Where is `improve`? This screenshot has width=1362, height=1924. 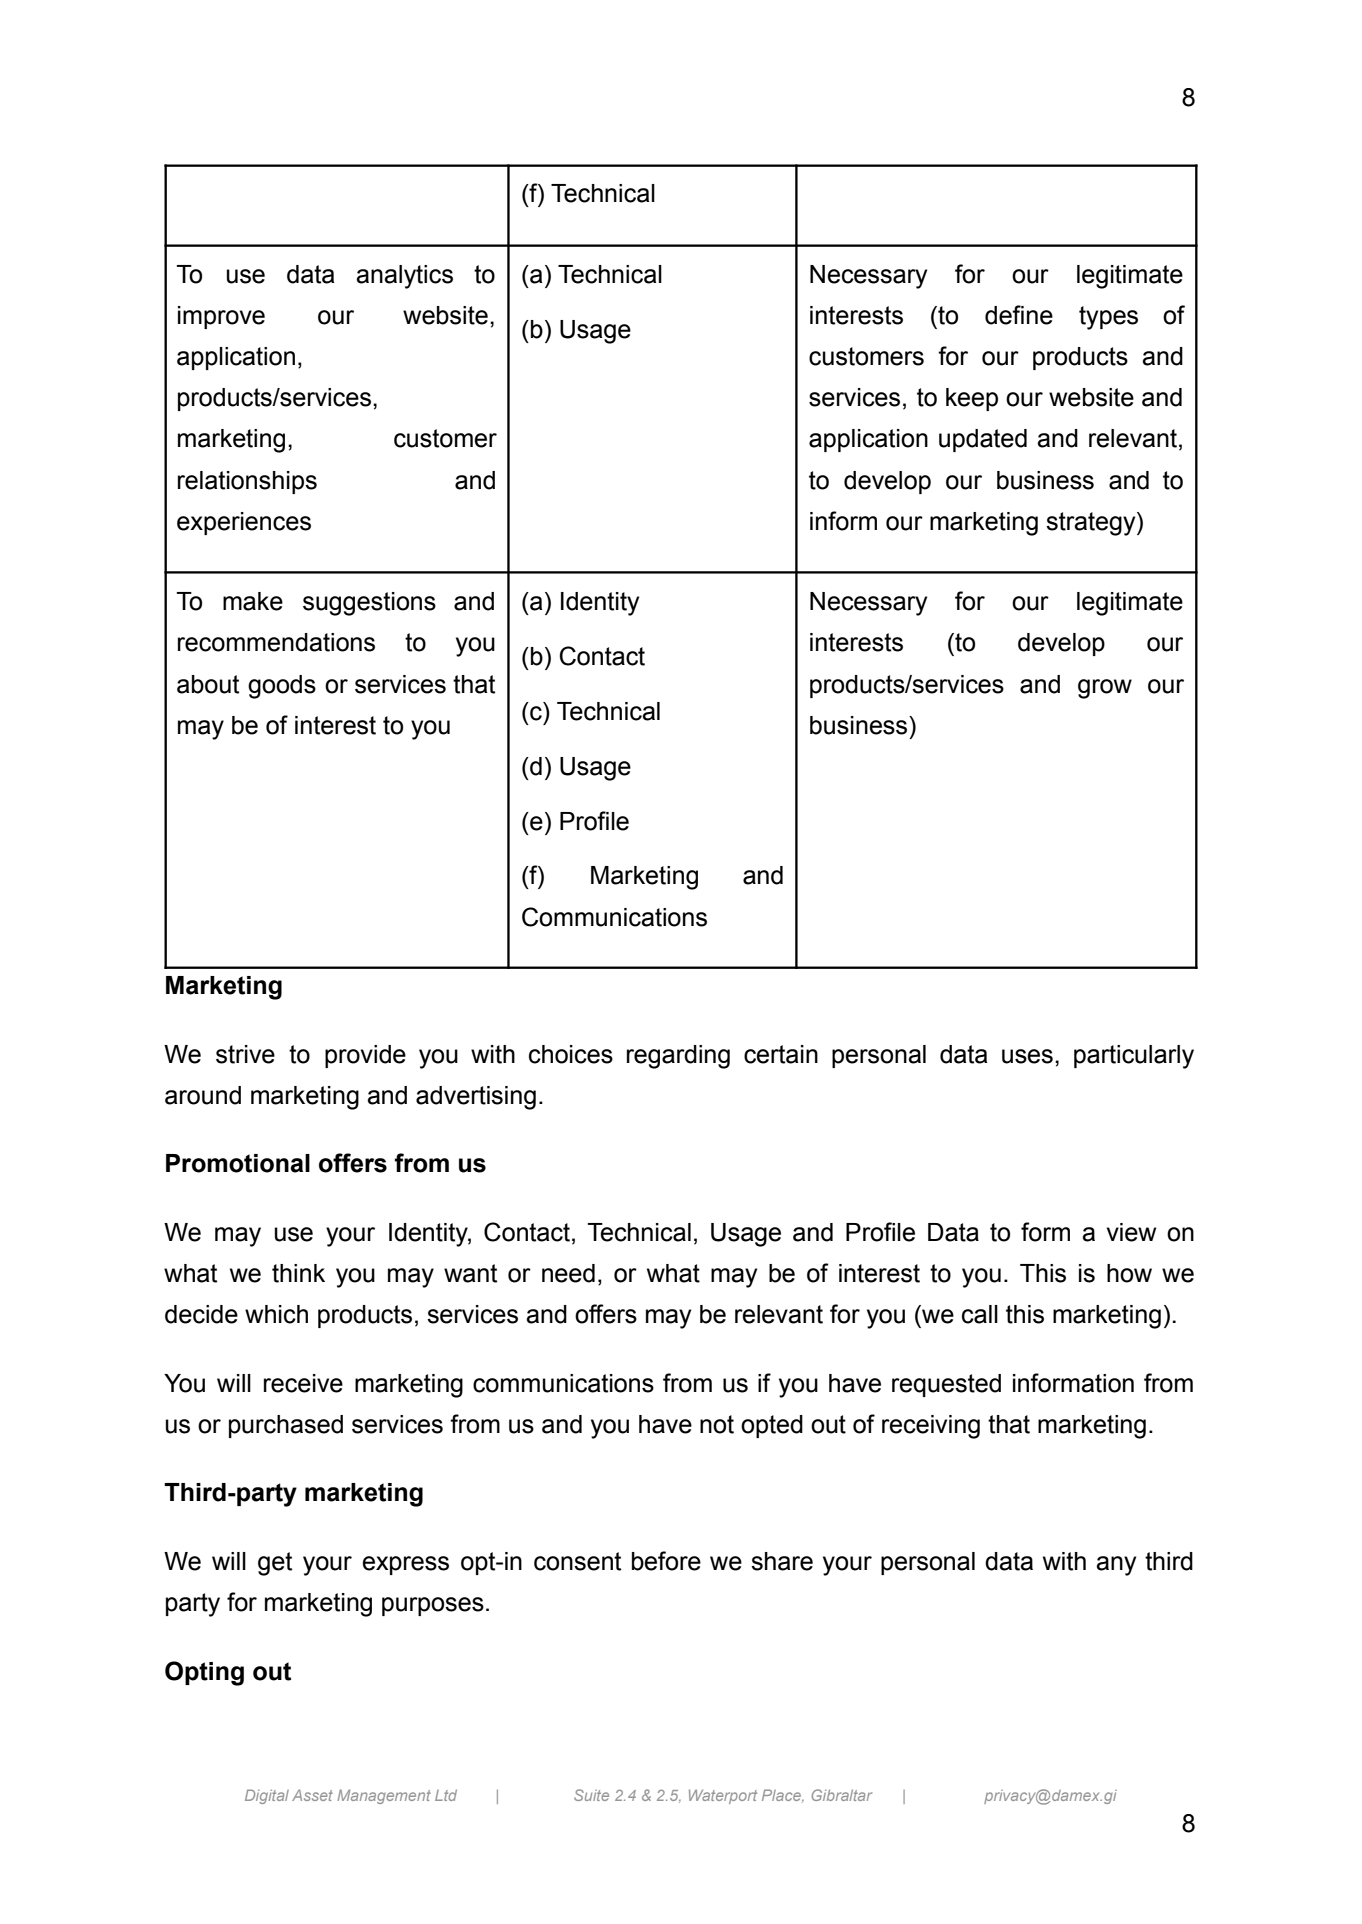
improve is located at coordinates (221, 317).
